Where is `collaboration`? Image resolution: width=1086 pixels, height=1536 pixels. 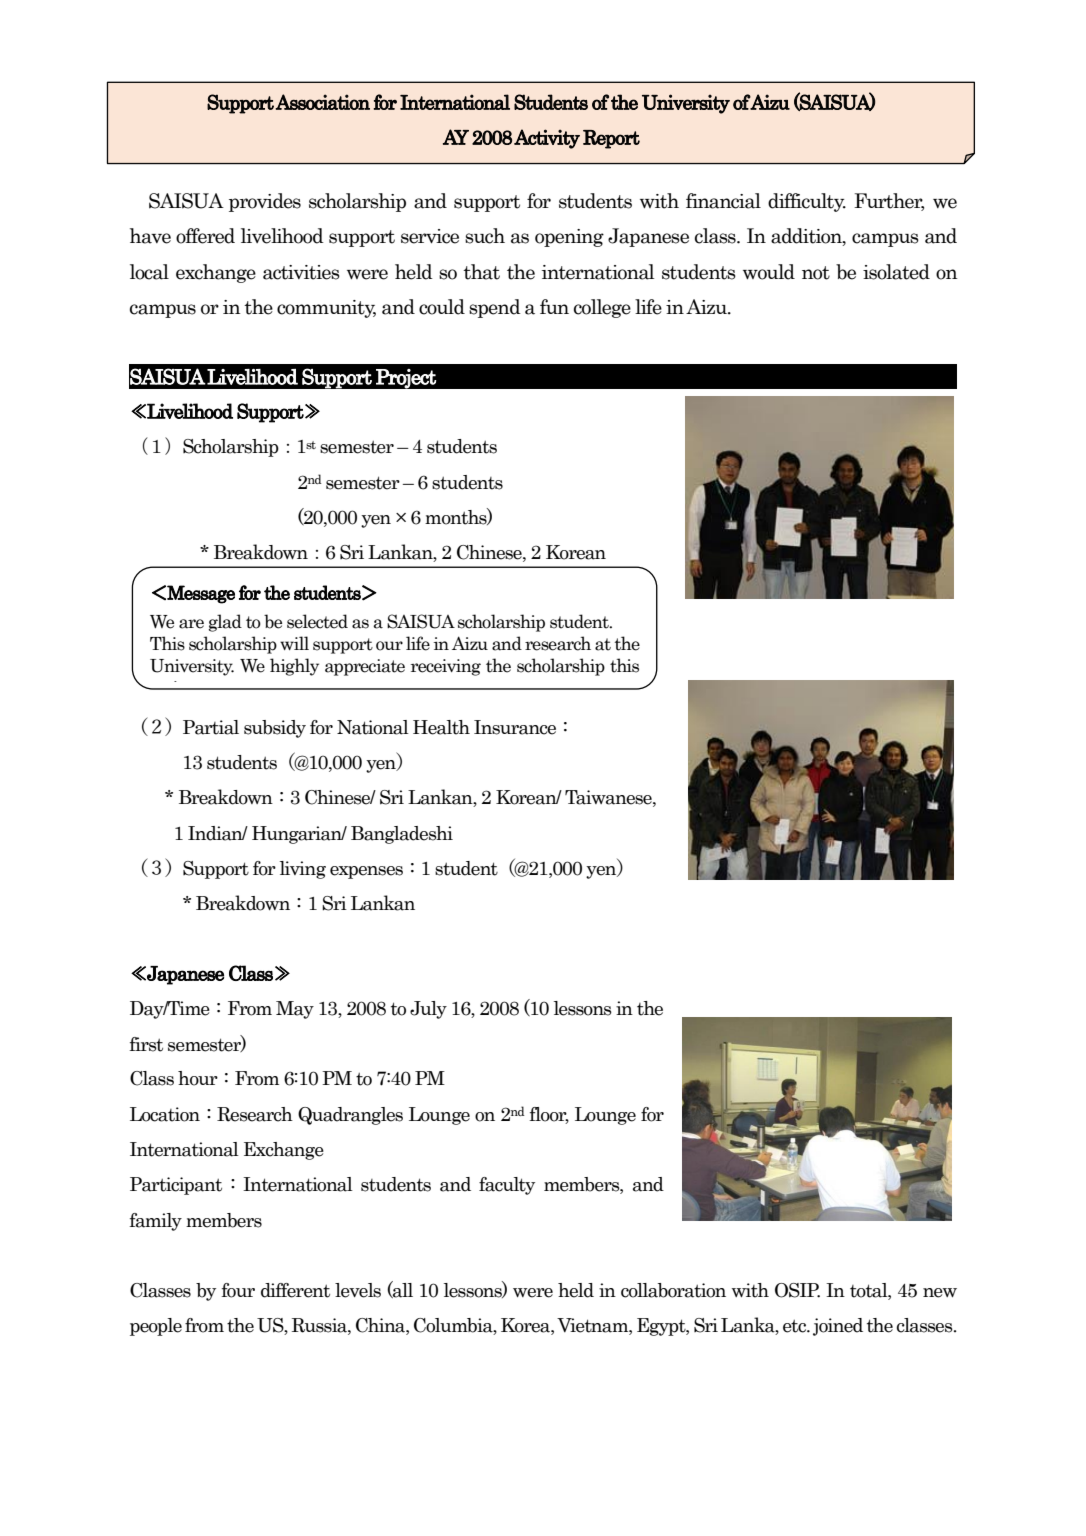 collaboration is located at coordinates (673, 1290).
